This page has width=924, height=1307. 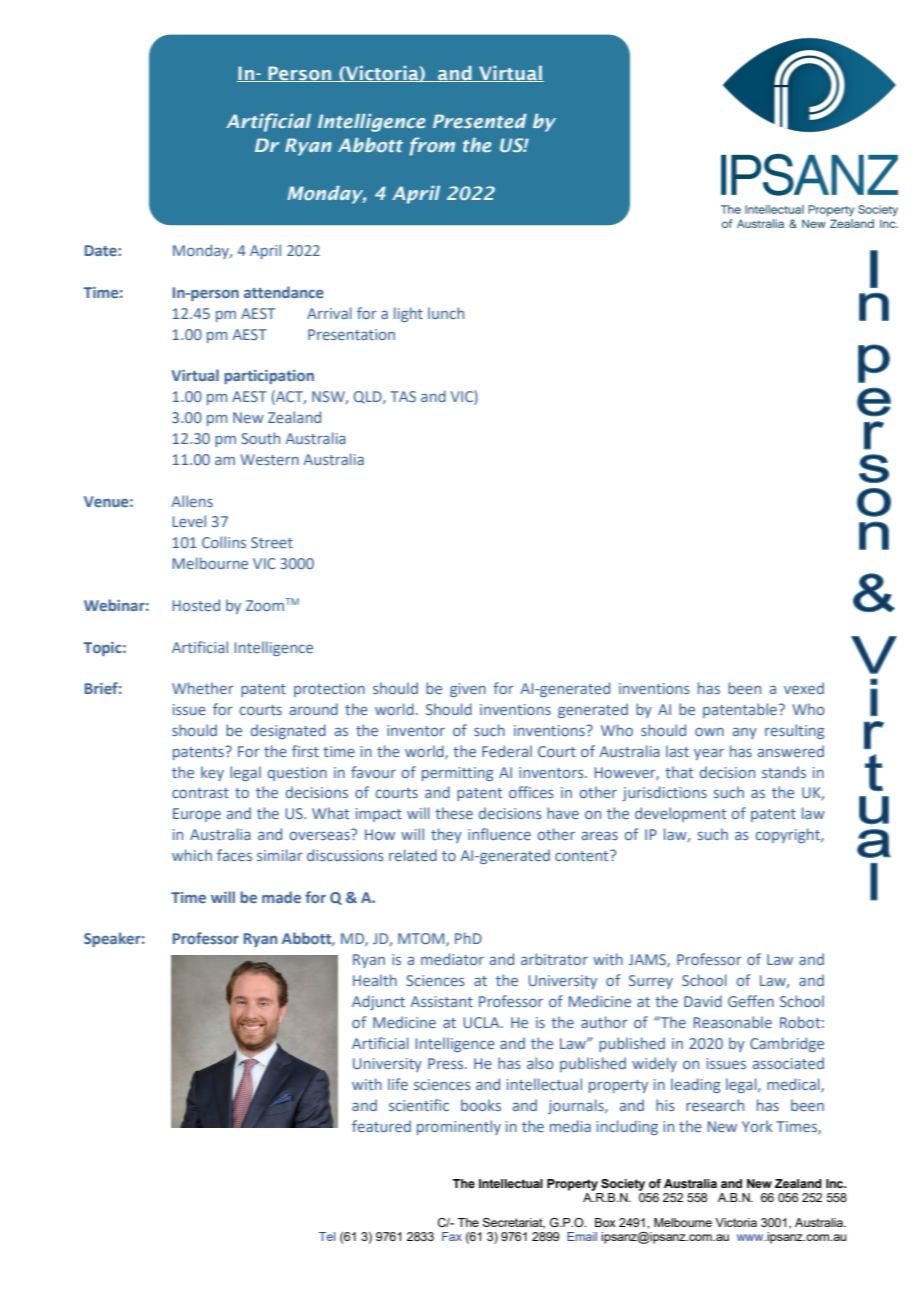 I want to click on lunch, so click(x=446, y=313).
